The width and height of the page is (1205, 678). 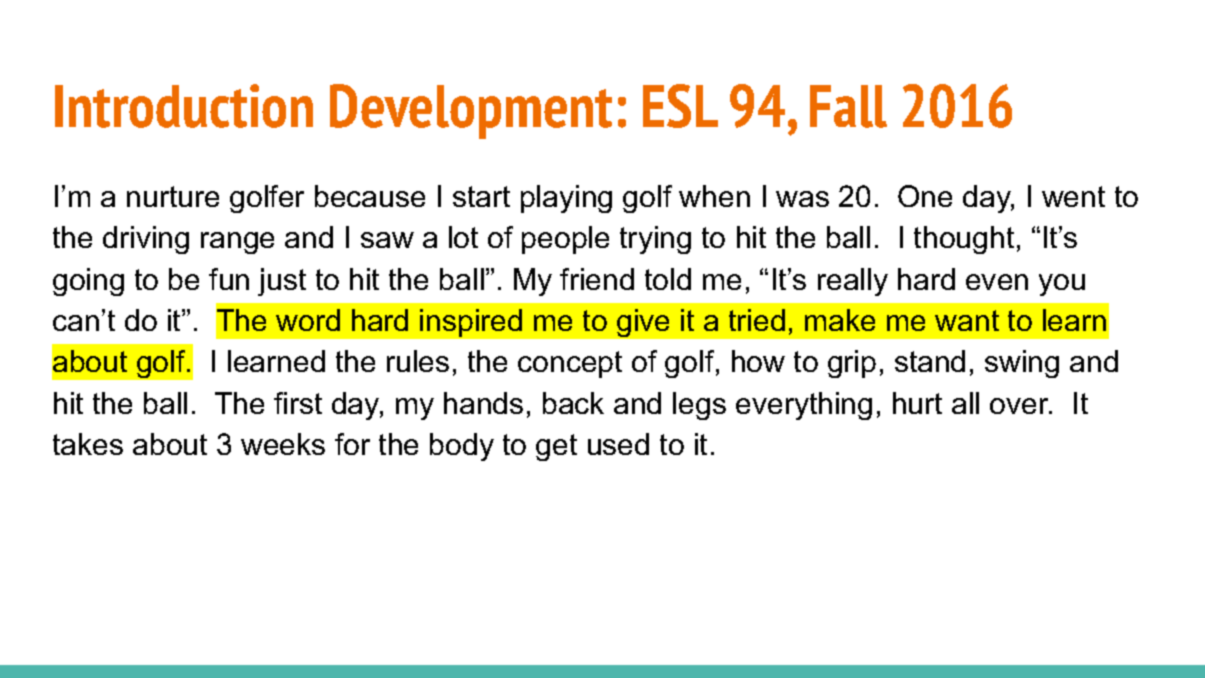 What do you see at coordinates (570, 364) in the page?
I see `concept` at bounding box center [570, 364].
